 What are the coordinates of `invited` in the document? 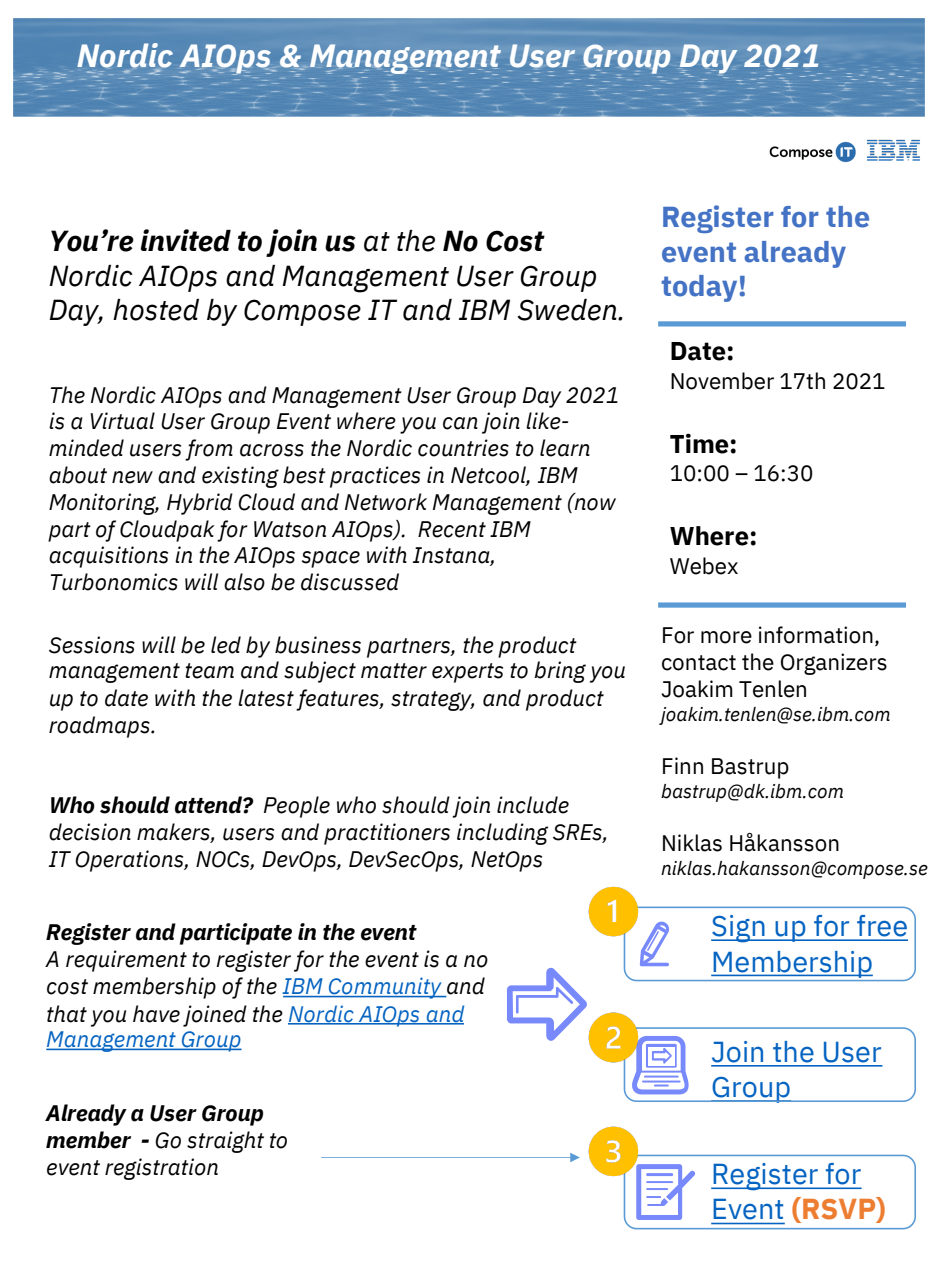 It's located at (186, 240).
